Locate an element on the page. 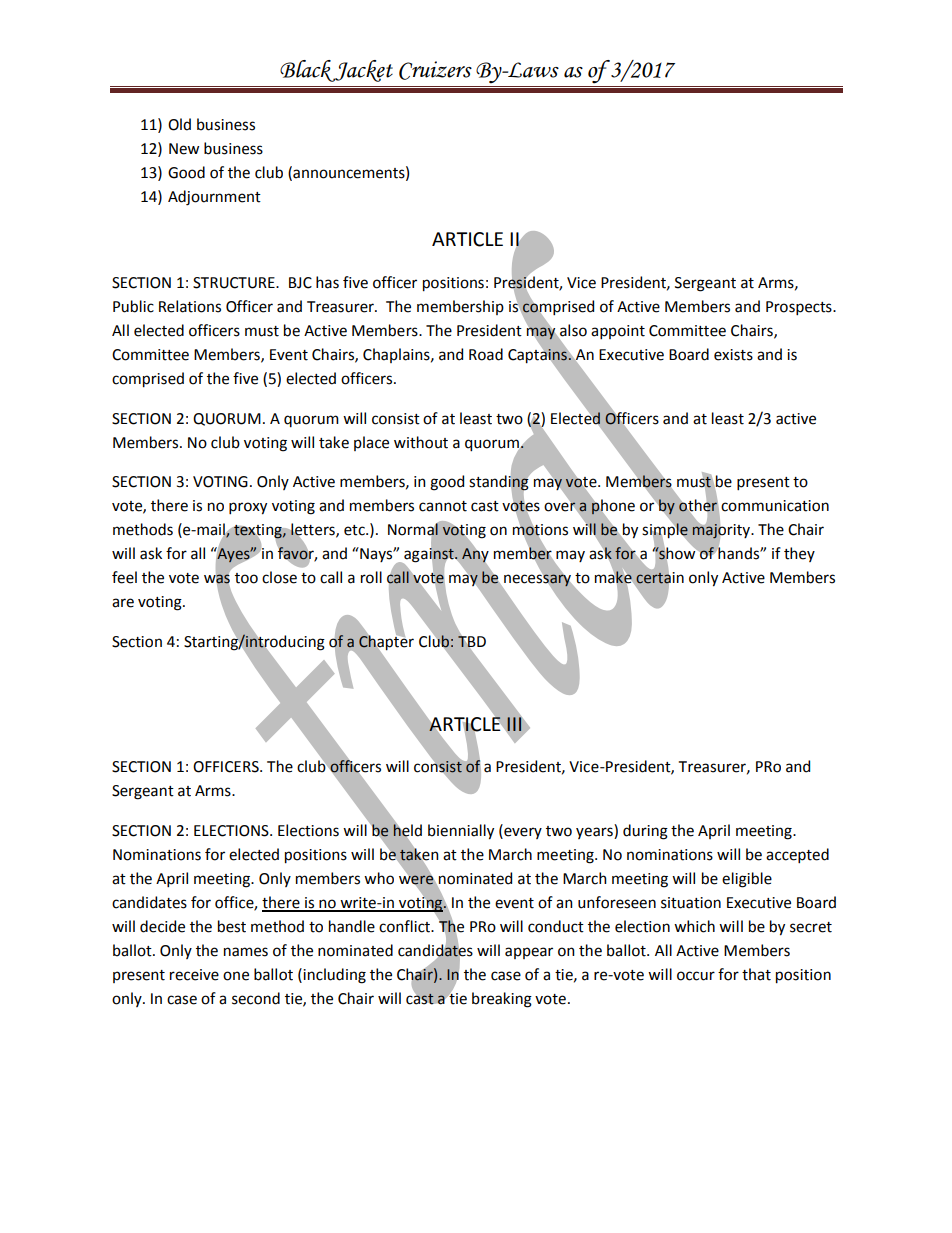 The image size is (952, 1233). exists is located at coordinates (733, 355).
